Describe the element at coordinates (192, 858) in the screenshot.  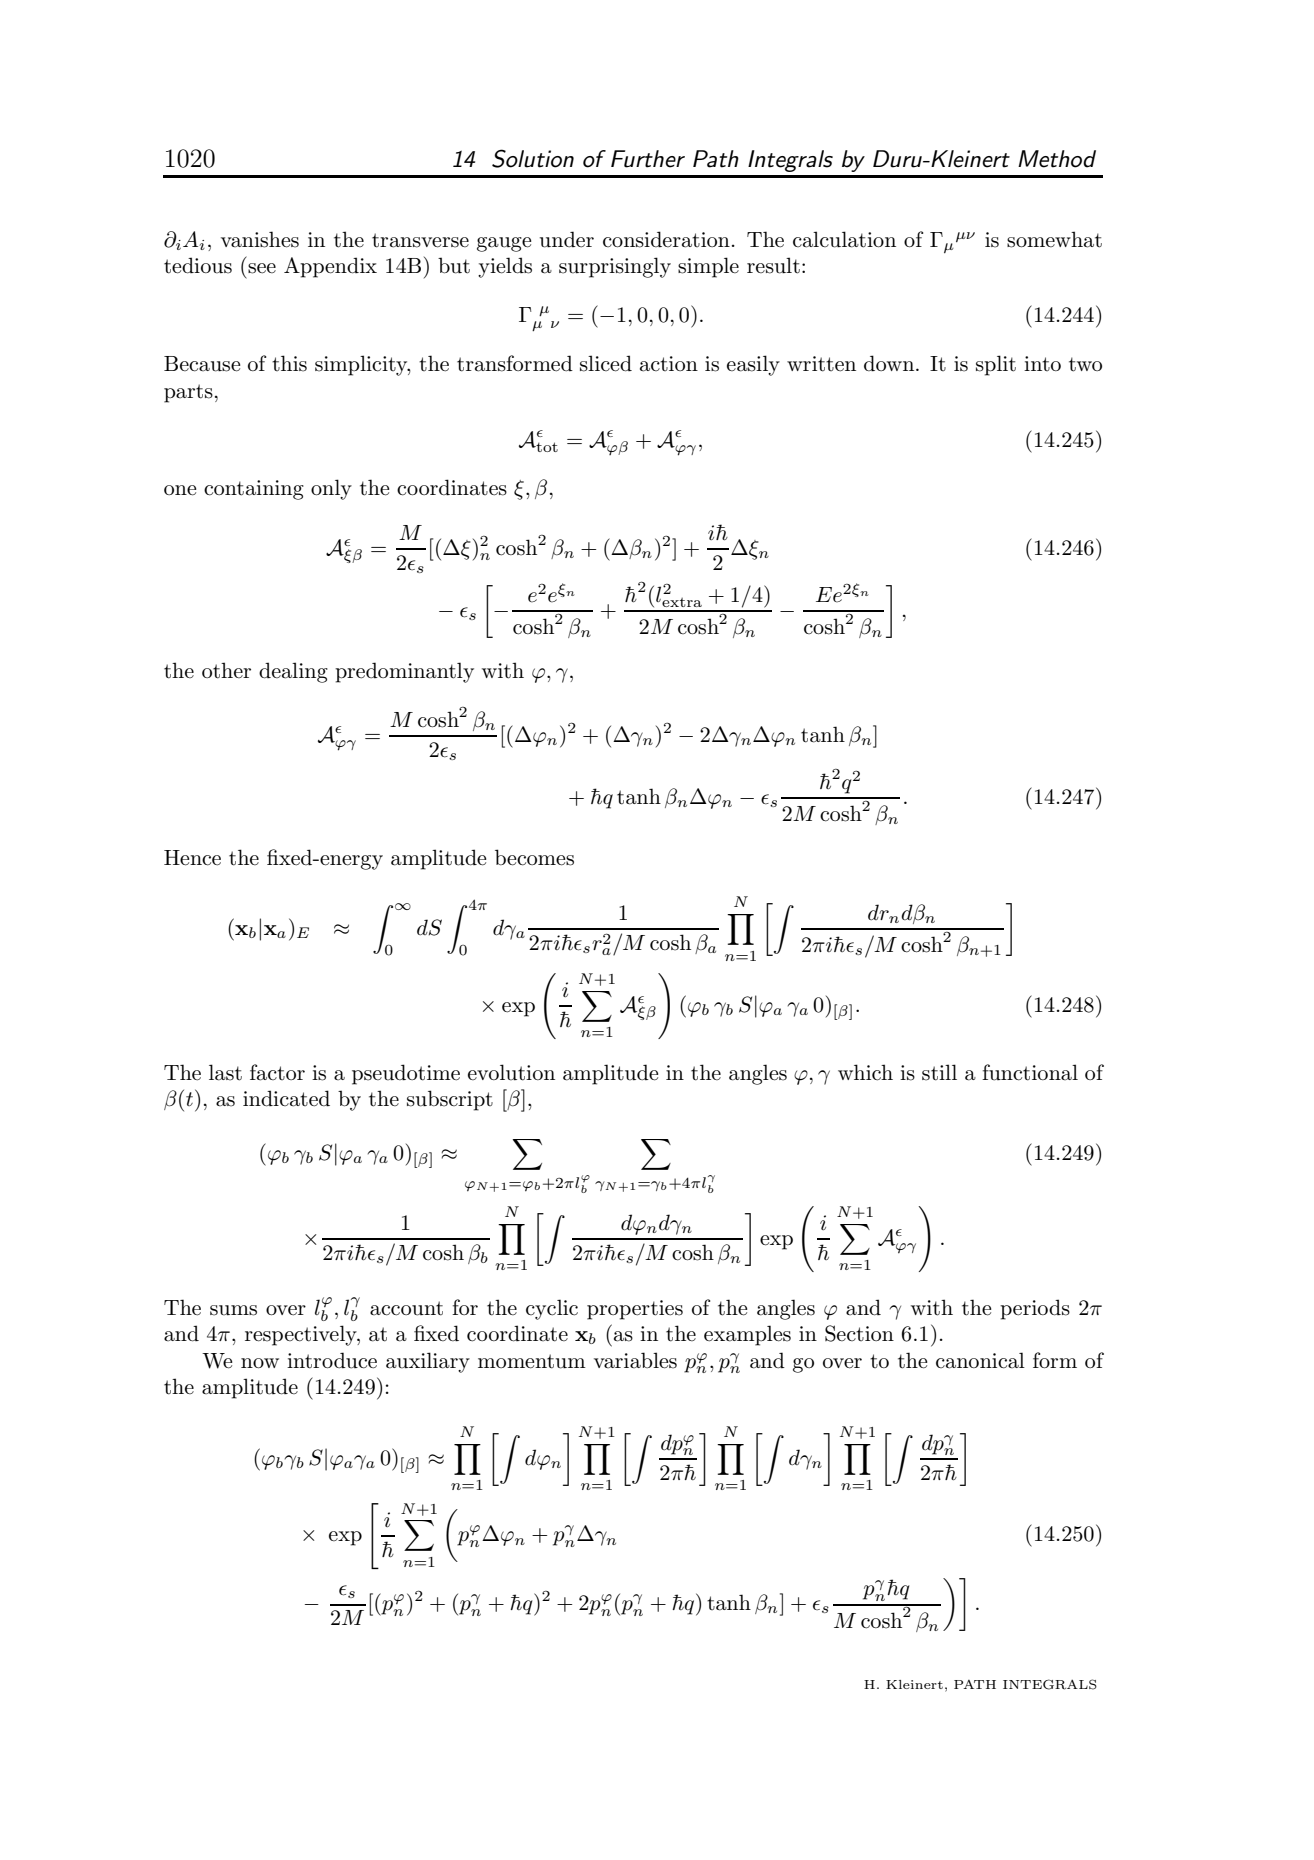
I see `Hence` at that location.
